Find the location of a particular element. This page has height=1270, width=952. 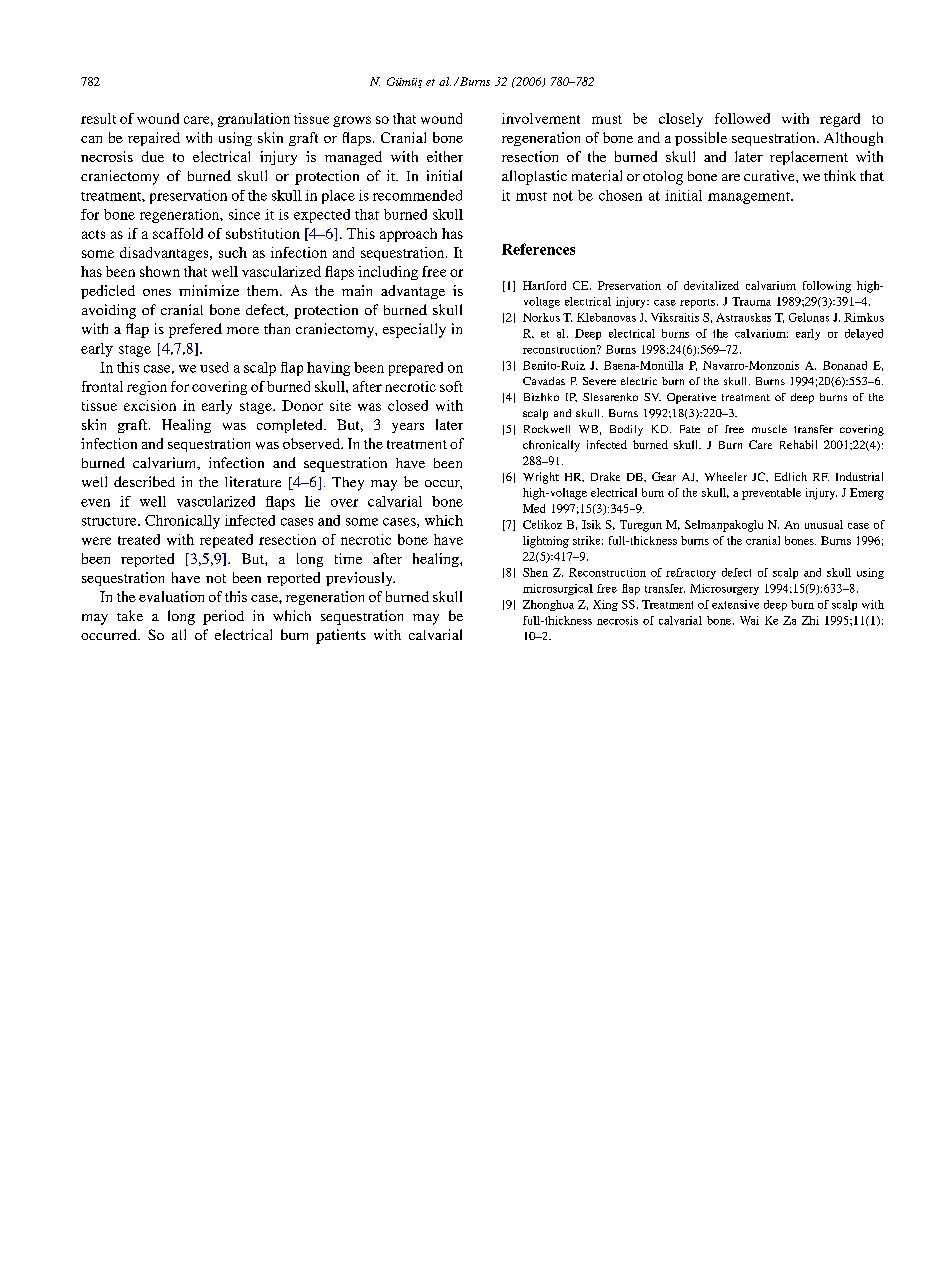

microsurgical is located at coordinates (558, 589).
